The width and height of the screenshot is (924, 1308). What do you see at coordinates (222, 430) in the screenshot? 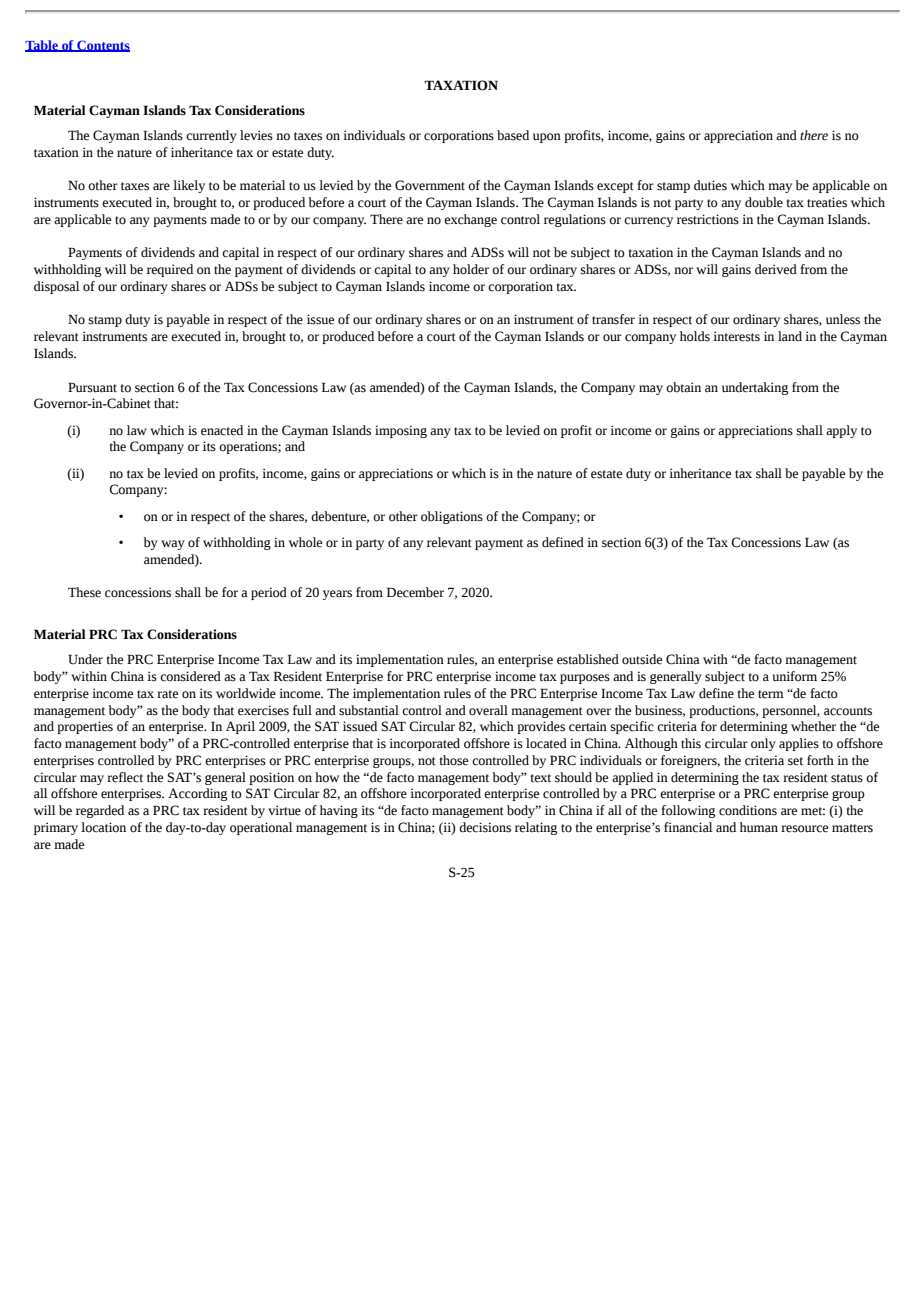
I see `enacted` at bounding box center [222, 430].
